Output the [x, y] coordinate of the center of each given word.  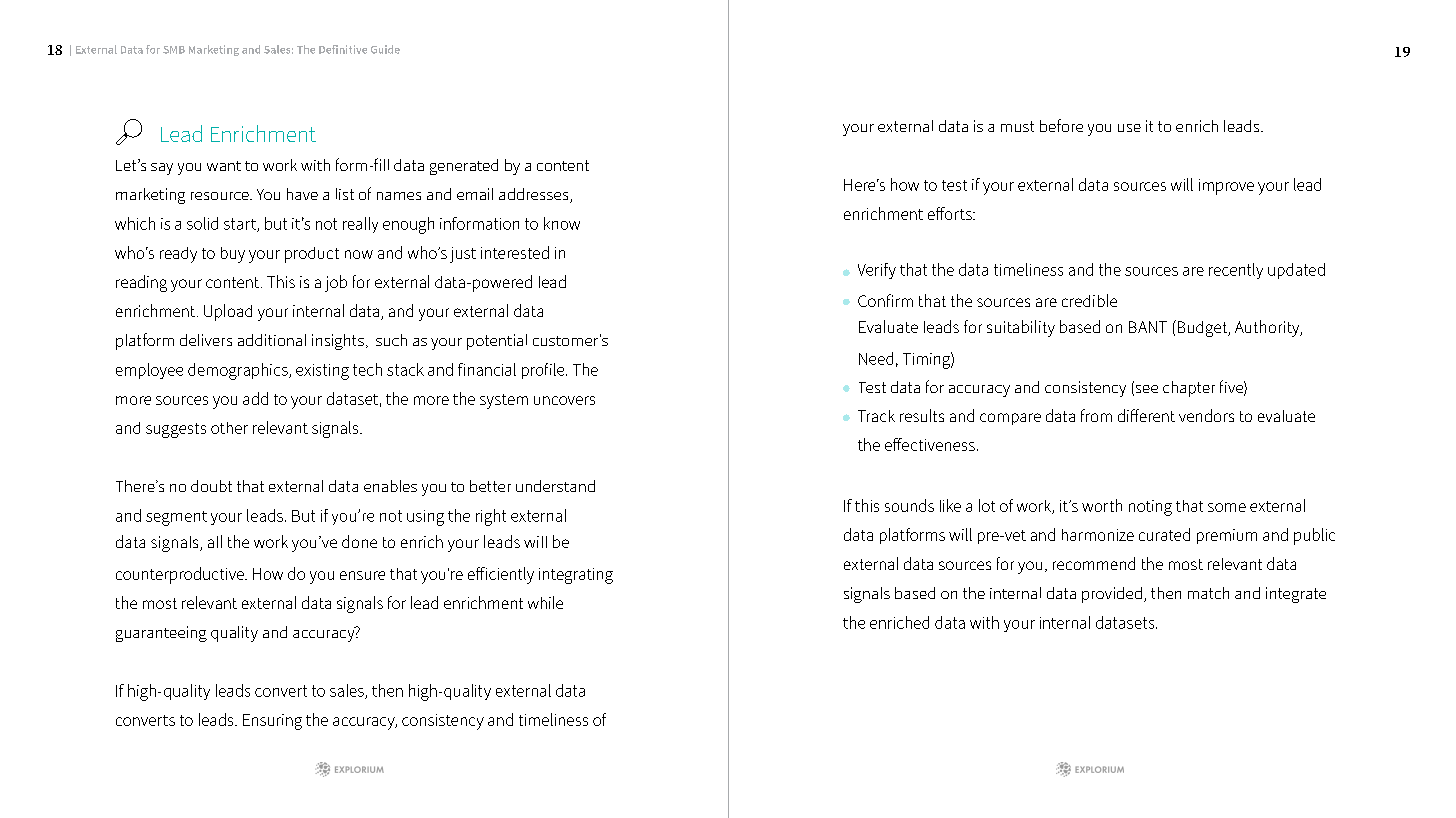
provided [1112, 595]
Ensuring [272, 722]
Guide [385, 49]
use [1129, 128]
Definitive [343, 49]
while [545, 602]
